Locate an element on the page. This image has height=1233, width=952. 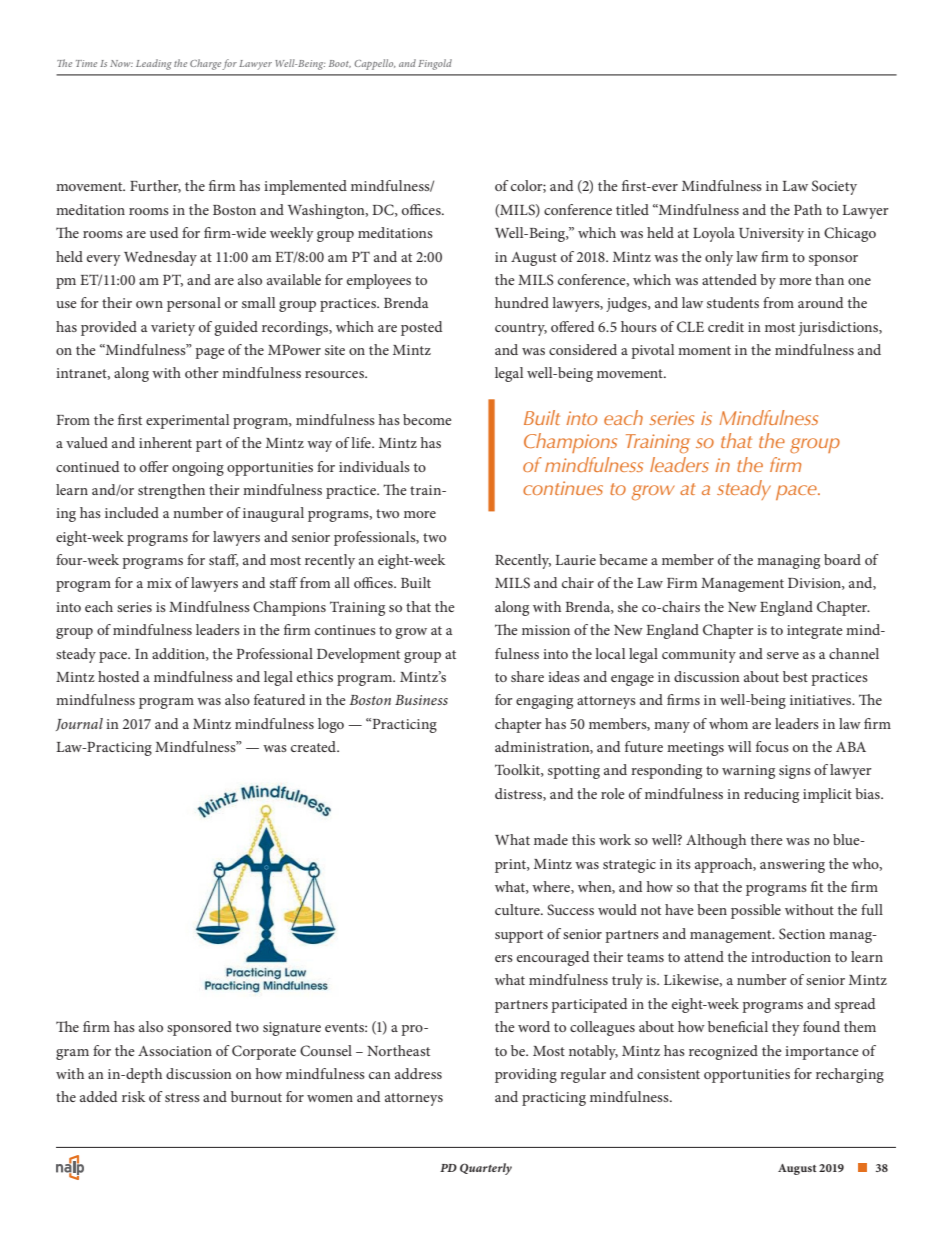
recharging is located at coordinates (850, 1075).
